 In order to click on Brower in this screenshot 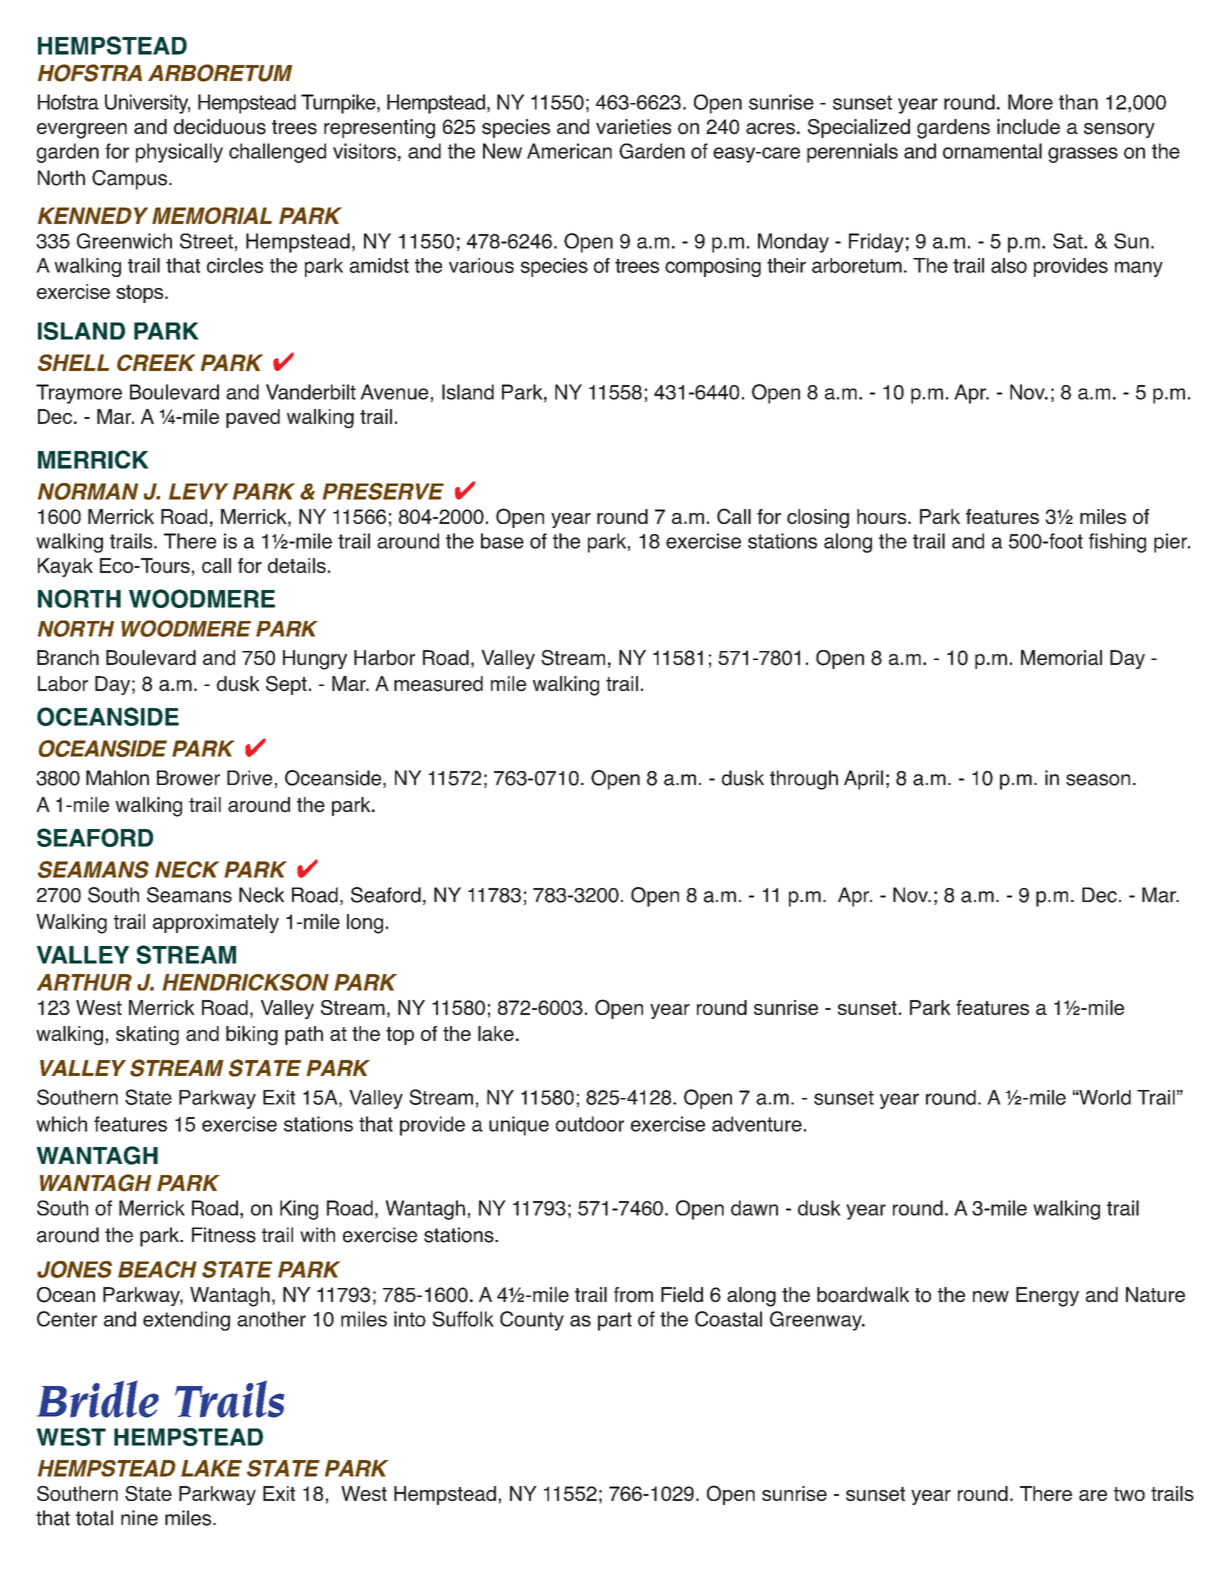, I will do `click(188, 778)`.
